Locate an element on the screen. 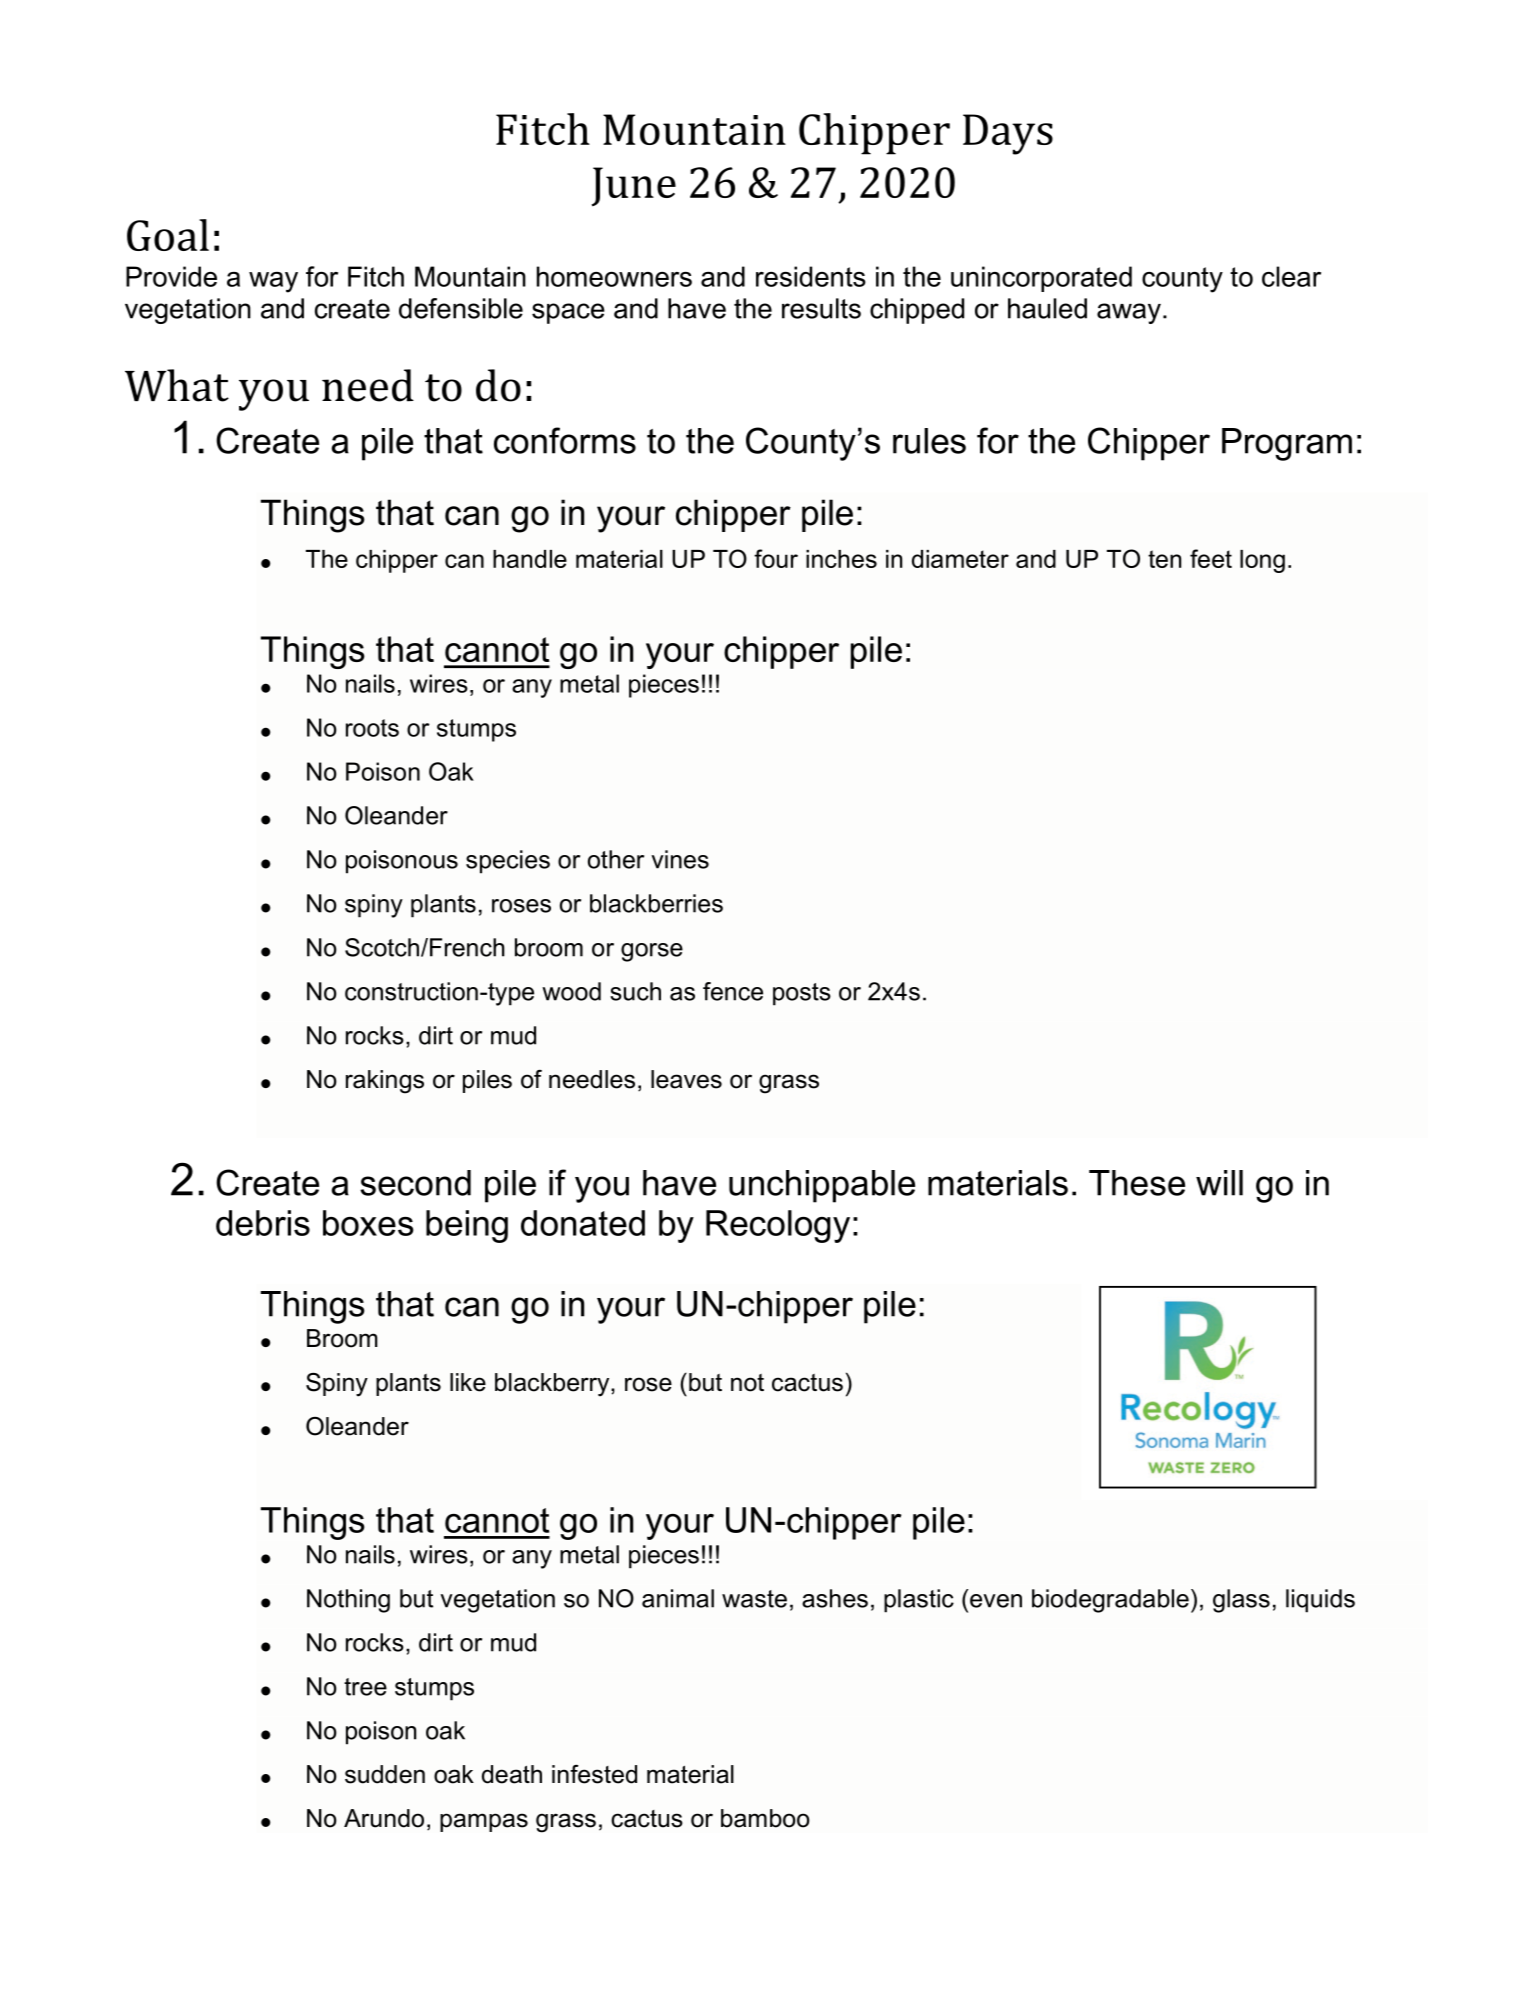  vines is located at coordinates (680, 859).
